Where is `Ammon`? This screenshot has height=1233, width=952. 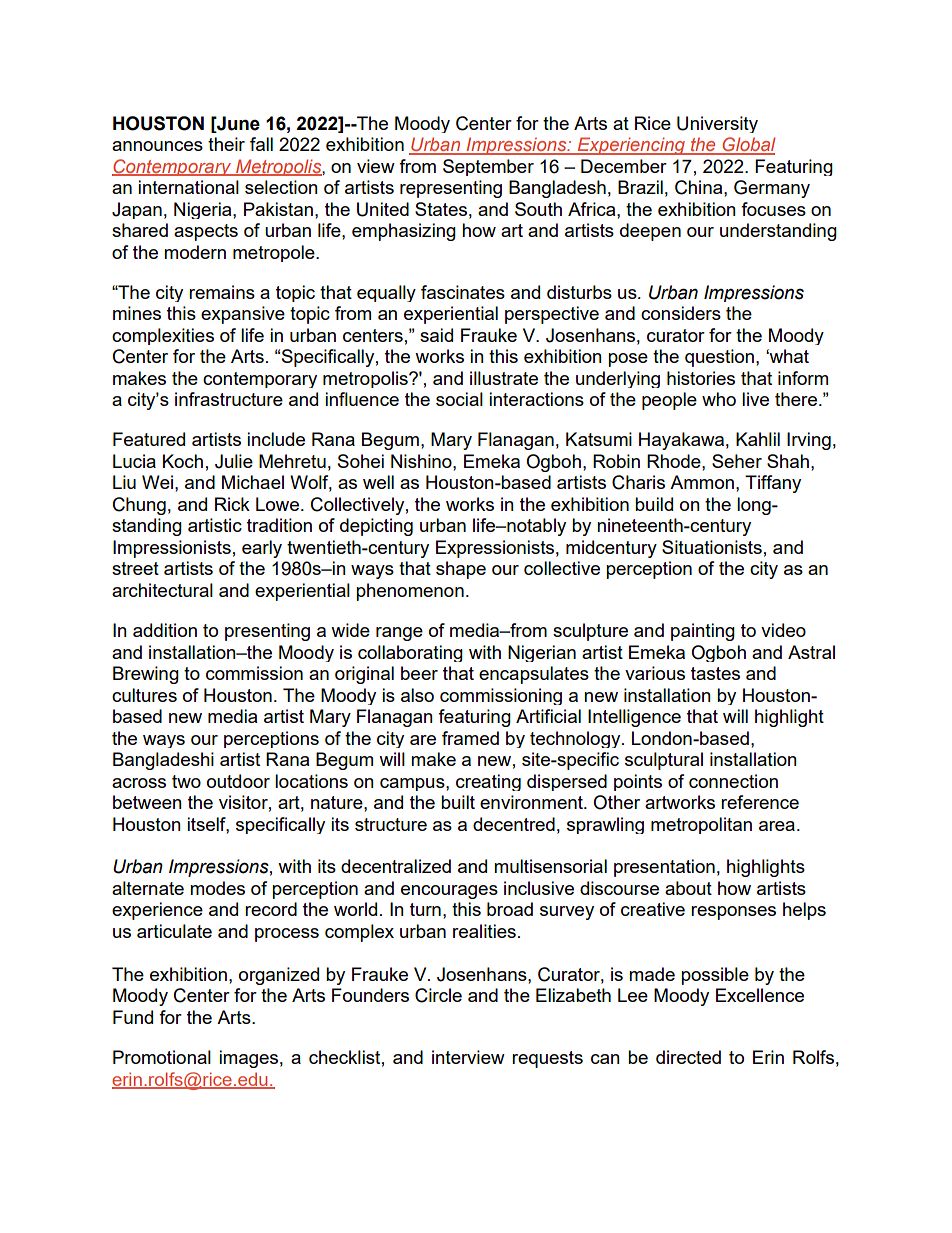
Ammon is located at coordinates (702, 482).
